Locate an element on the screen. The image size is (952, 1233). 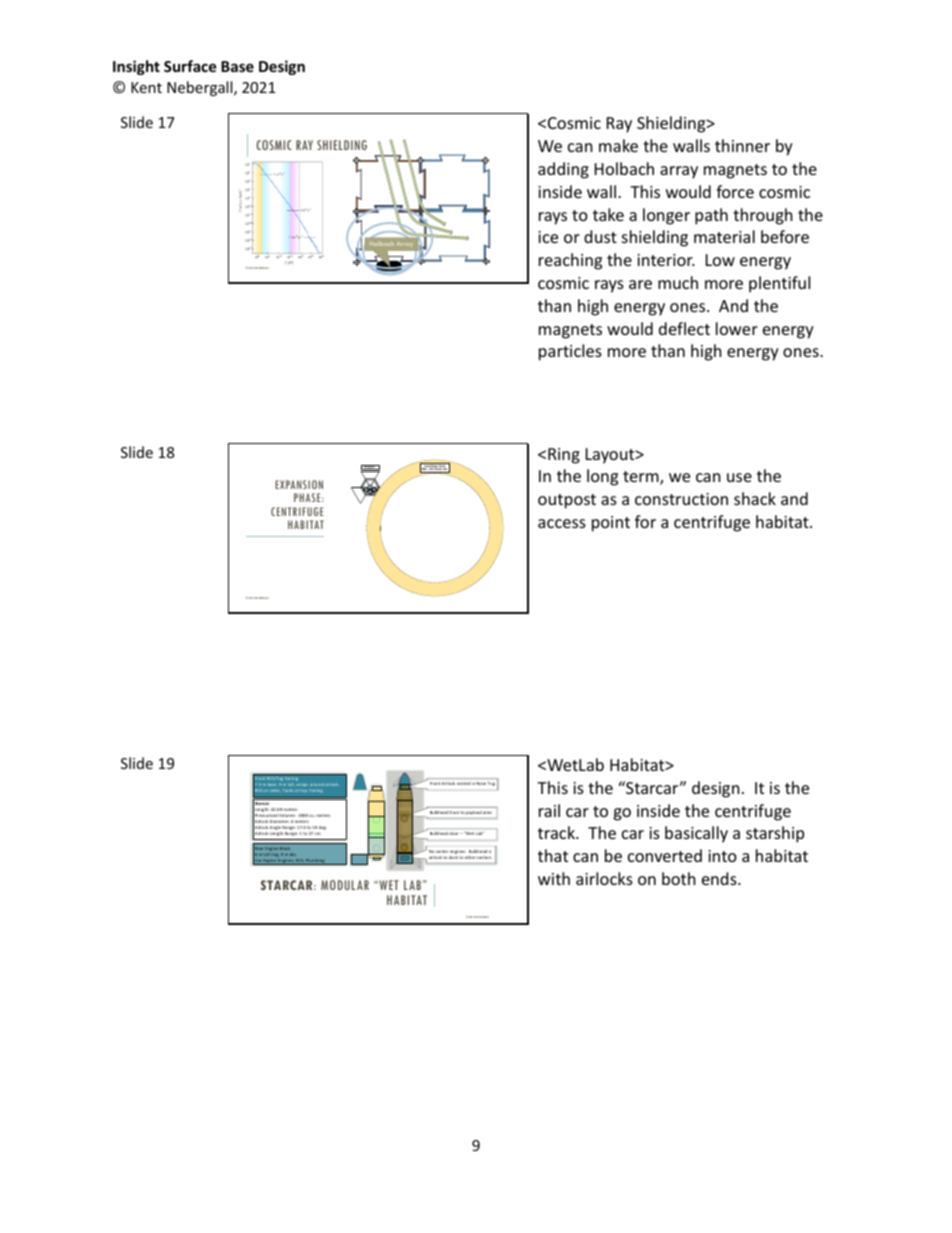
access is located at coordinates (562, 523).
